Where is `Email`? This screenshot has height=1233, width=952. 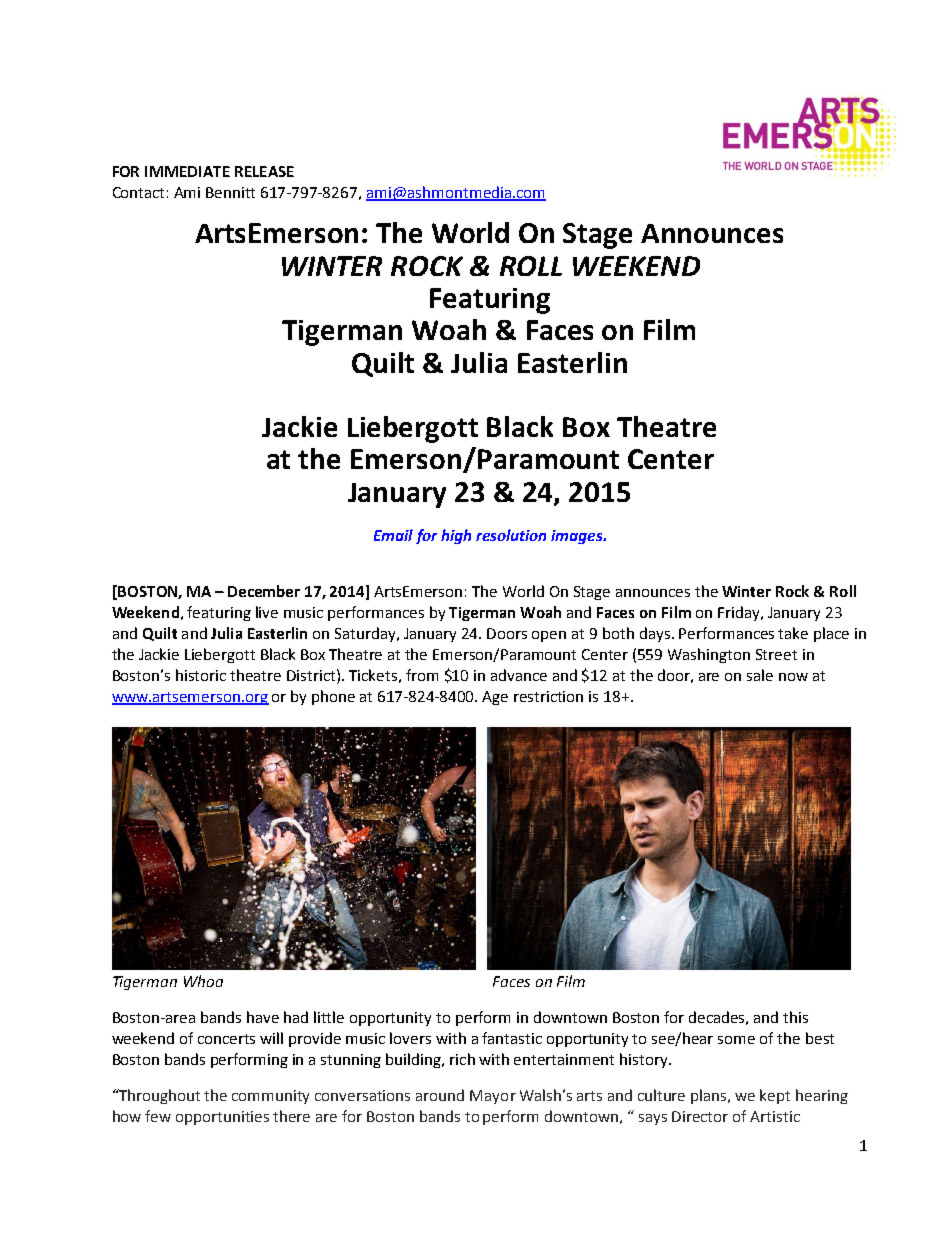
Email is located at coordinates (393, 535).
